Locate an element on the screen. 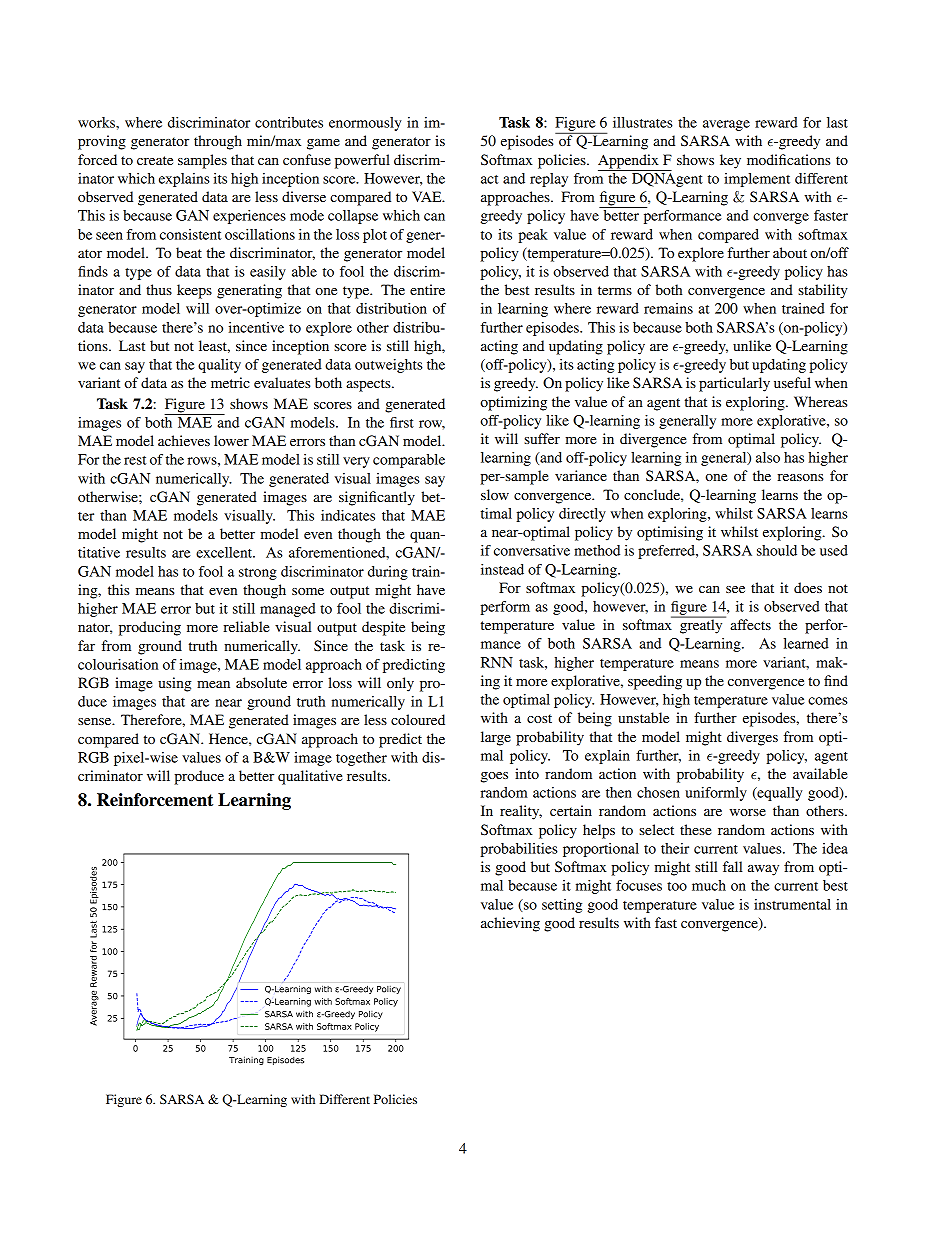 The image size is (952, 1233). should is located at coordinates (777, 550).
